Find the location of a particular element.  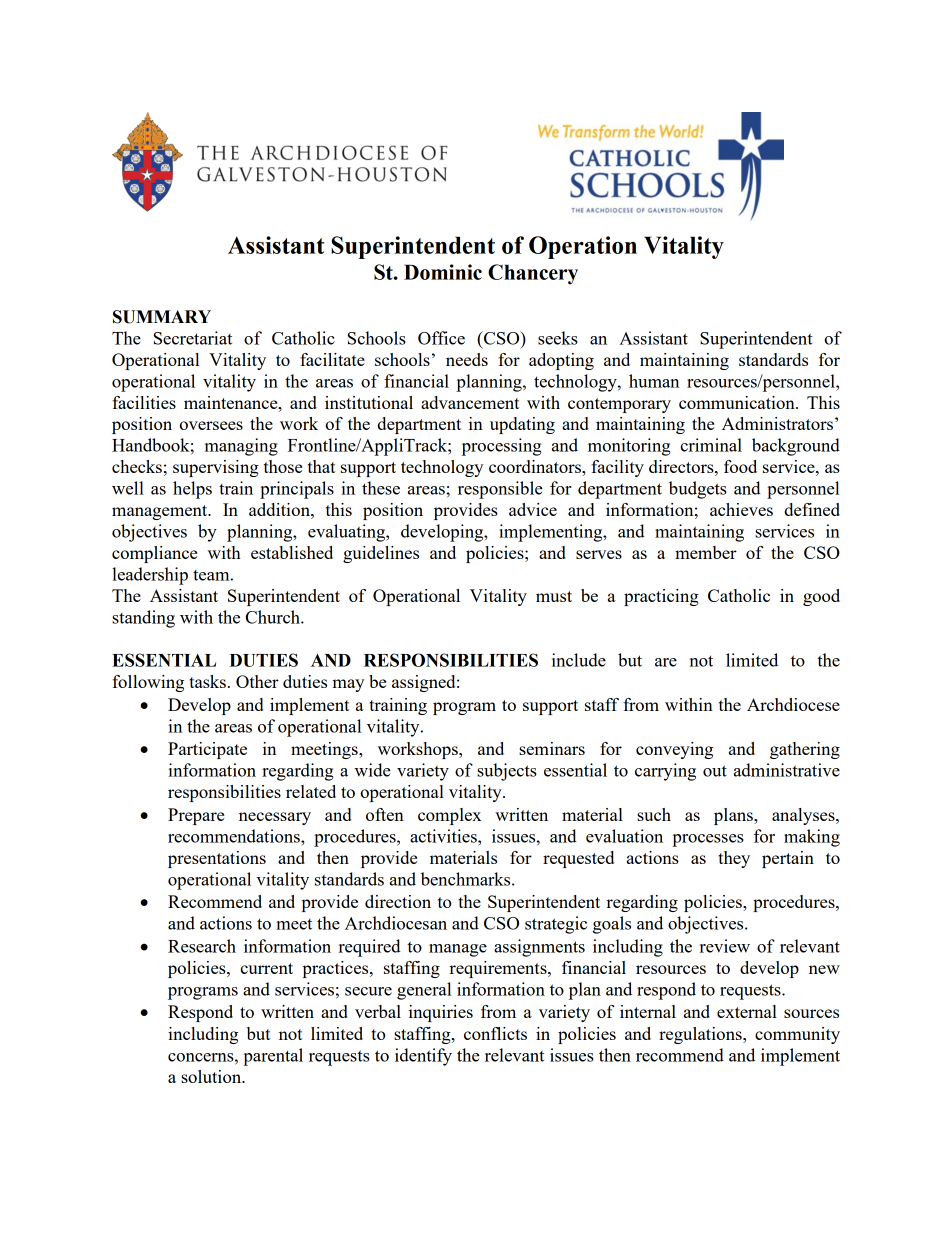

Dominic is located at coordinates (443, 272).
